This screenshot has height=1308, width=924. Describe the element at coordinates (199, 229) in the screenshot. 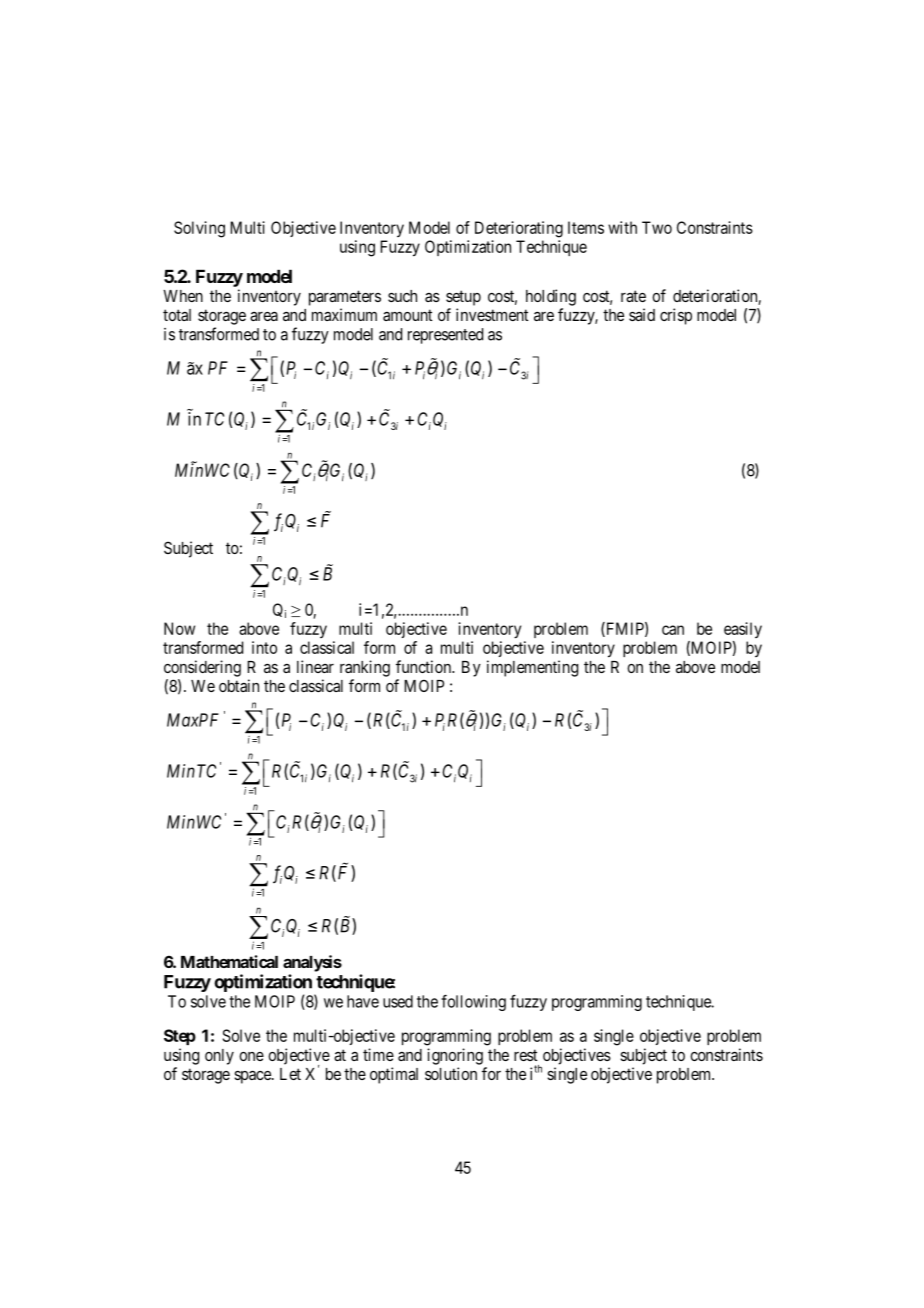

I see `Solving` at that location.
